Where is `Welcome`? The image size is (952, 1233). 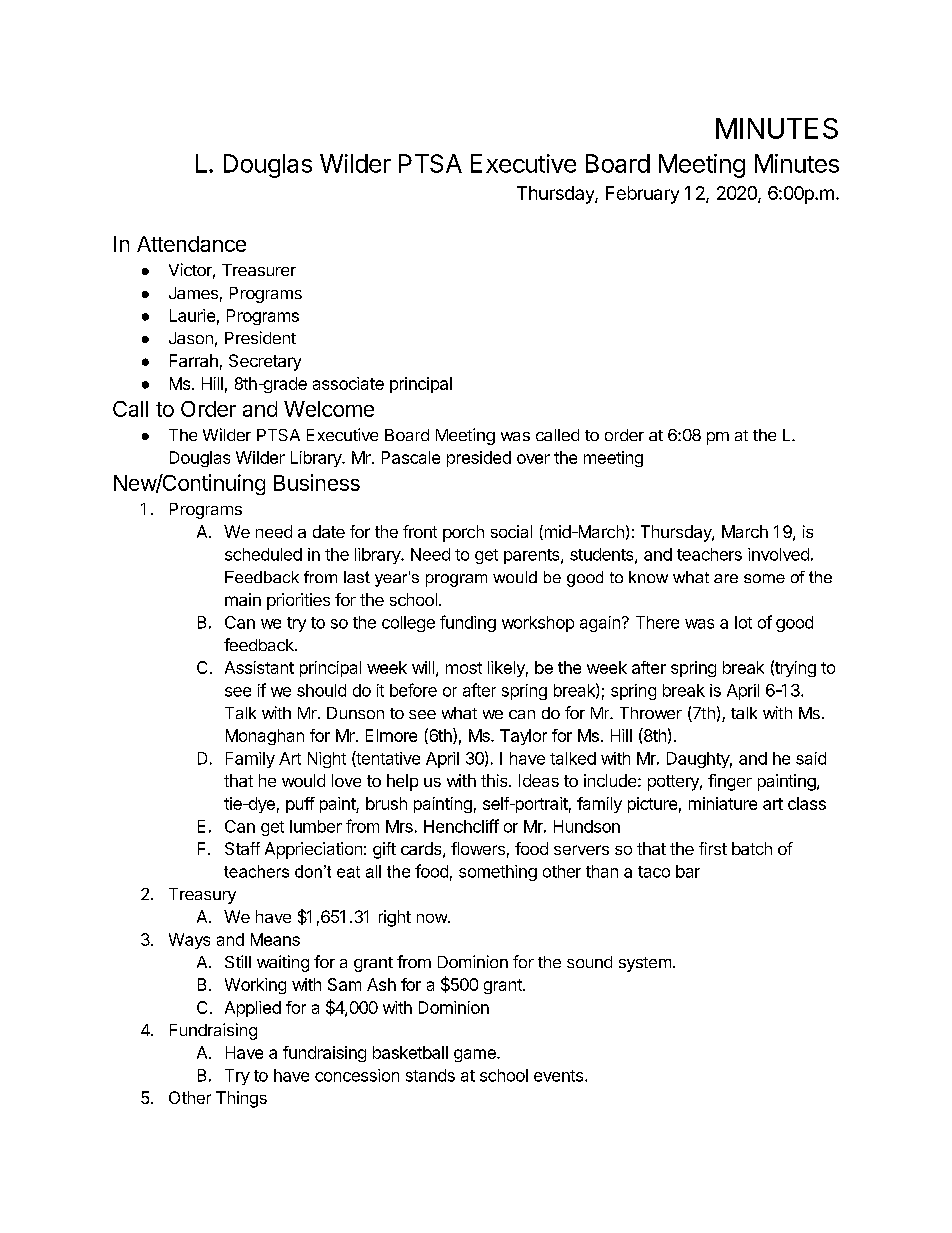 Welcome is located at coordinates (329, 409).
